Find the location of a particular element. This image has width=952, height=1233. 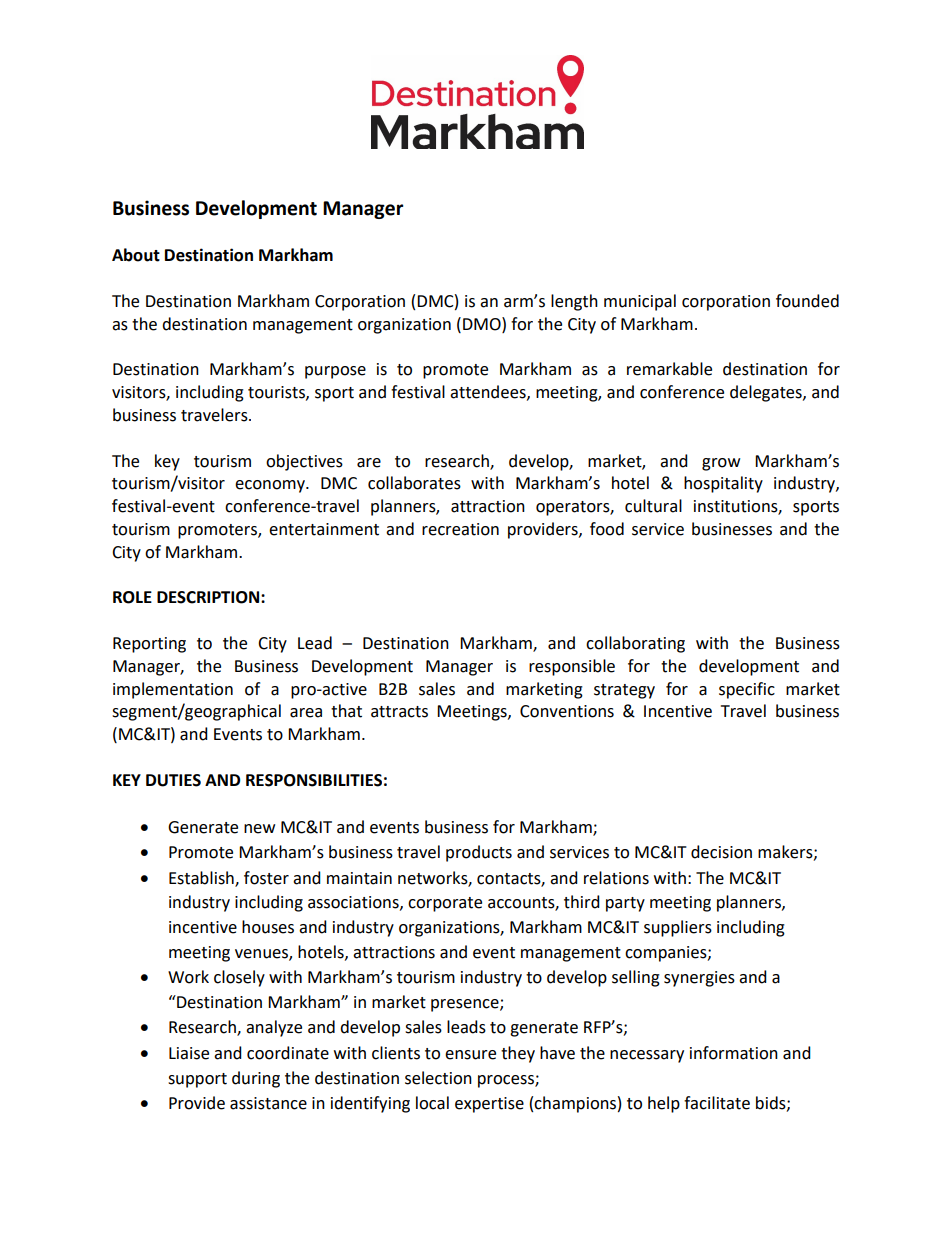

length is located at coordinates (574, 302).
